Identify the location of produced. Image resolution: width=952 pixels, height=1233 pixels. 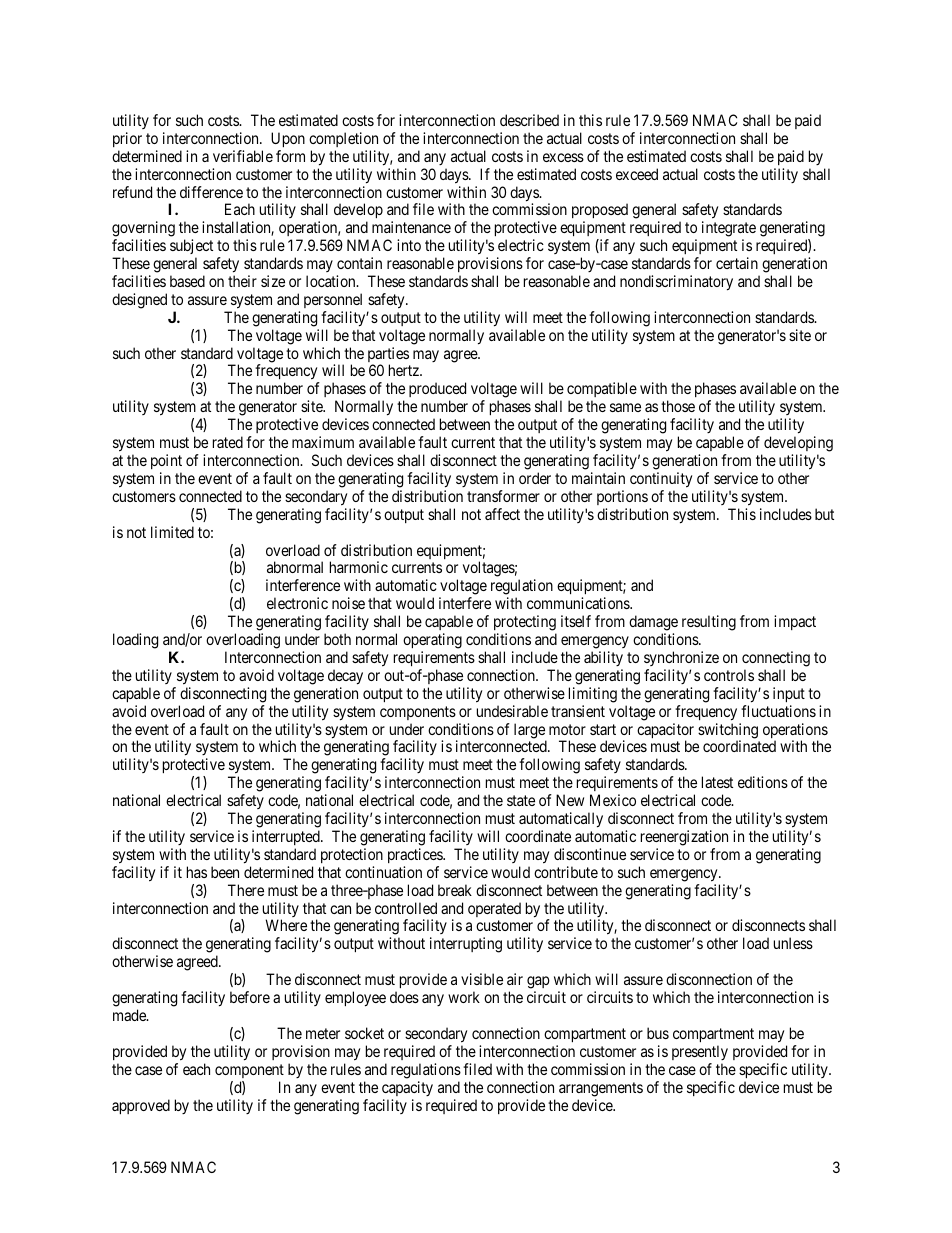
(437, 391).
